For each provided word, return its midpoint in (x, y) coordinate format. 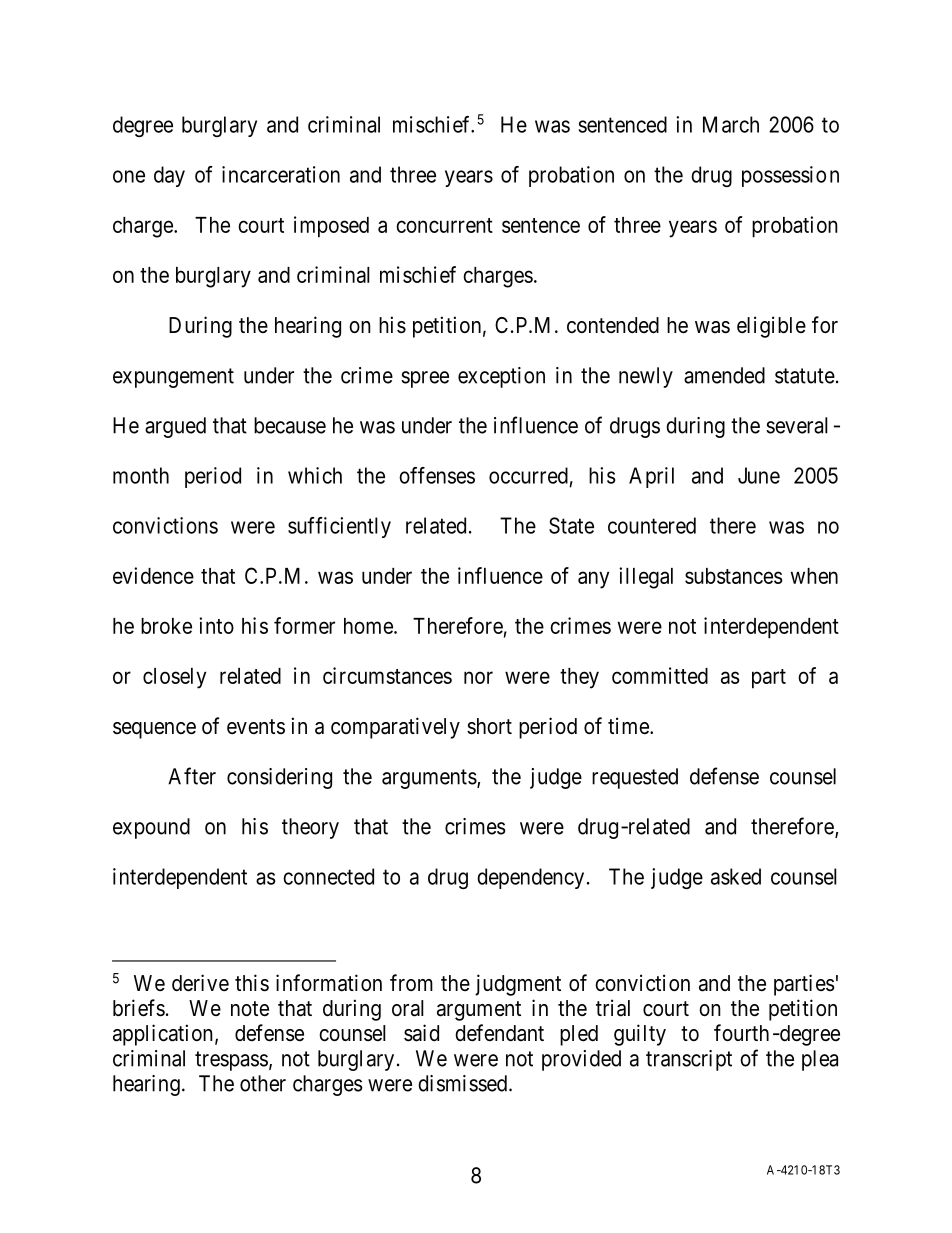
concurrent (444, 225)
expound (151, 828)
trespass (231, 1061)
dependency (530, 878)
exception (501, 377)
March (731, 124)
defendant (499, 1033)
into (216, 625)
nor (478, 677)
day (169, 176)
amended (724, 375)
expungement (173, 378)
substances (734, 576)
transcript (689, 1060)
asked (736, 876)
